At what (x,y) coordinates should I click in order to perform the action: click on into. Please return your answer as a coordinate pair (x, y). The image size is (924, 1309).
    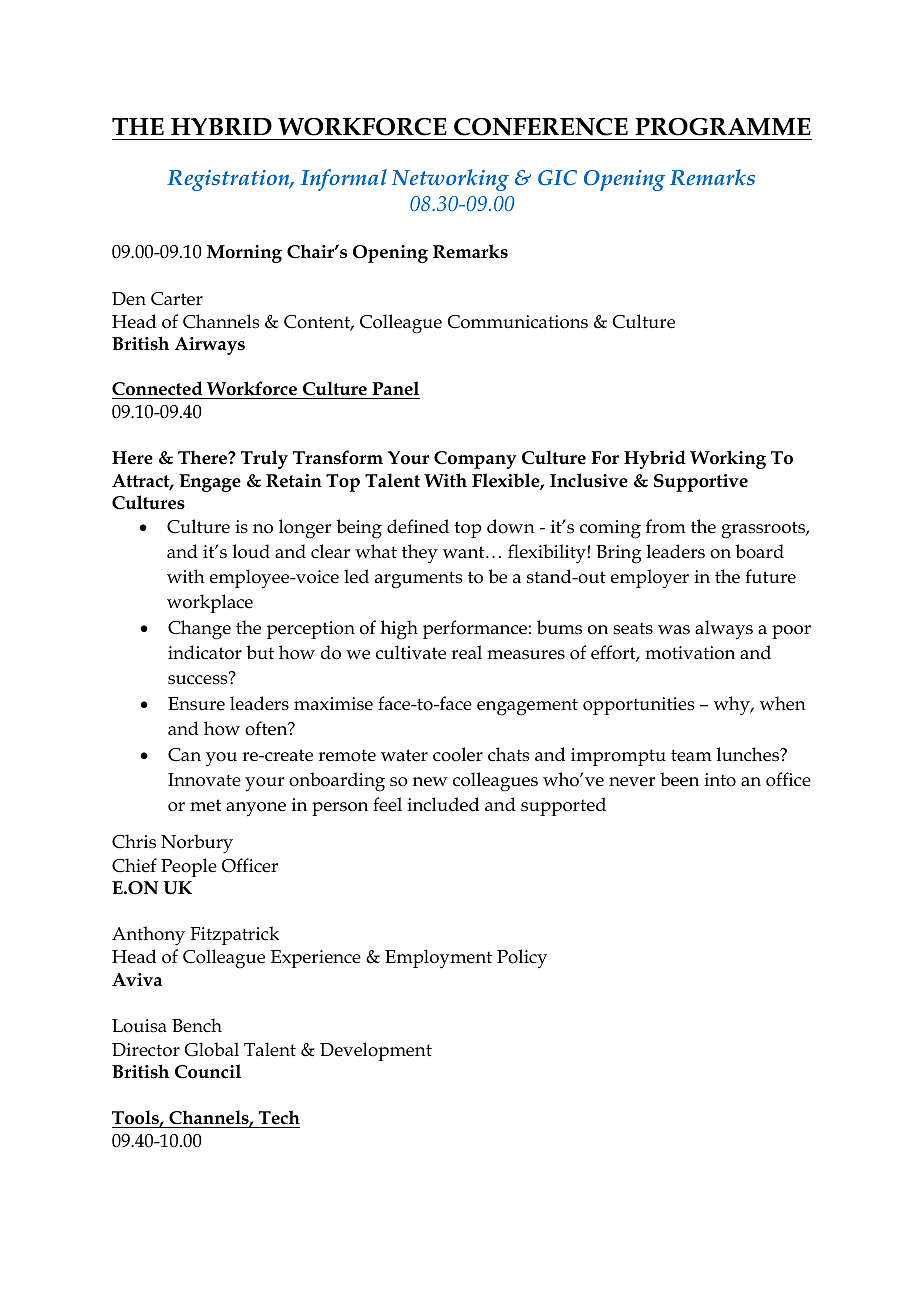
    Looking at the image, I should click on (720, 780).
